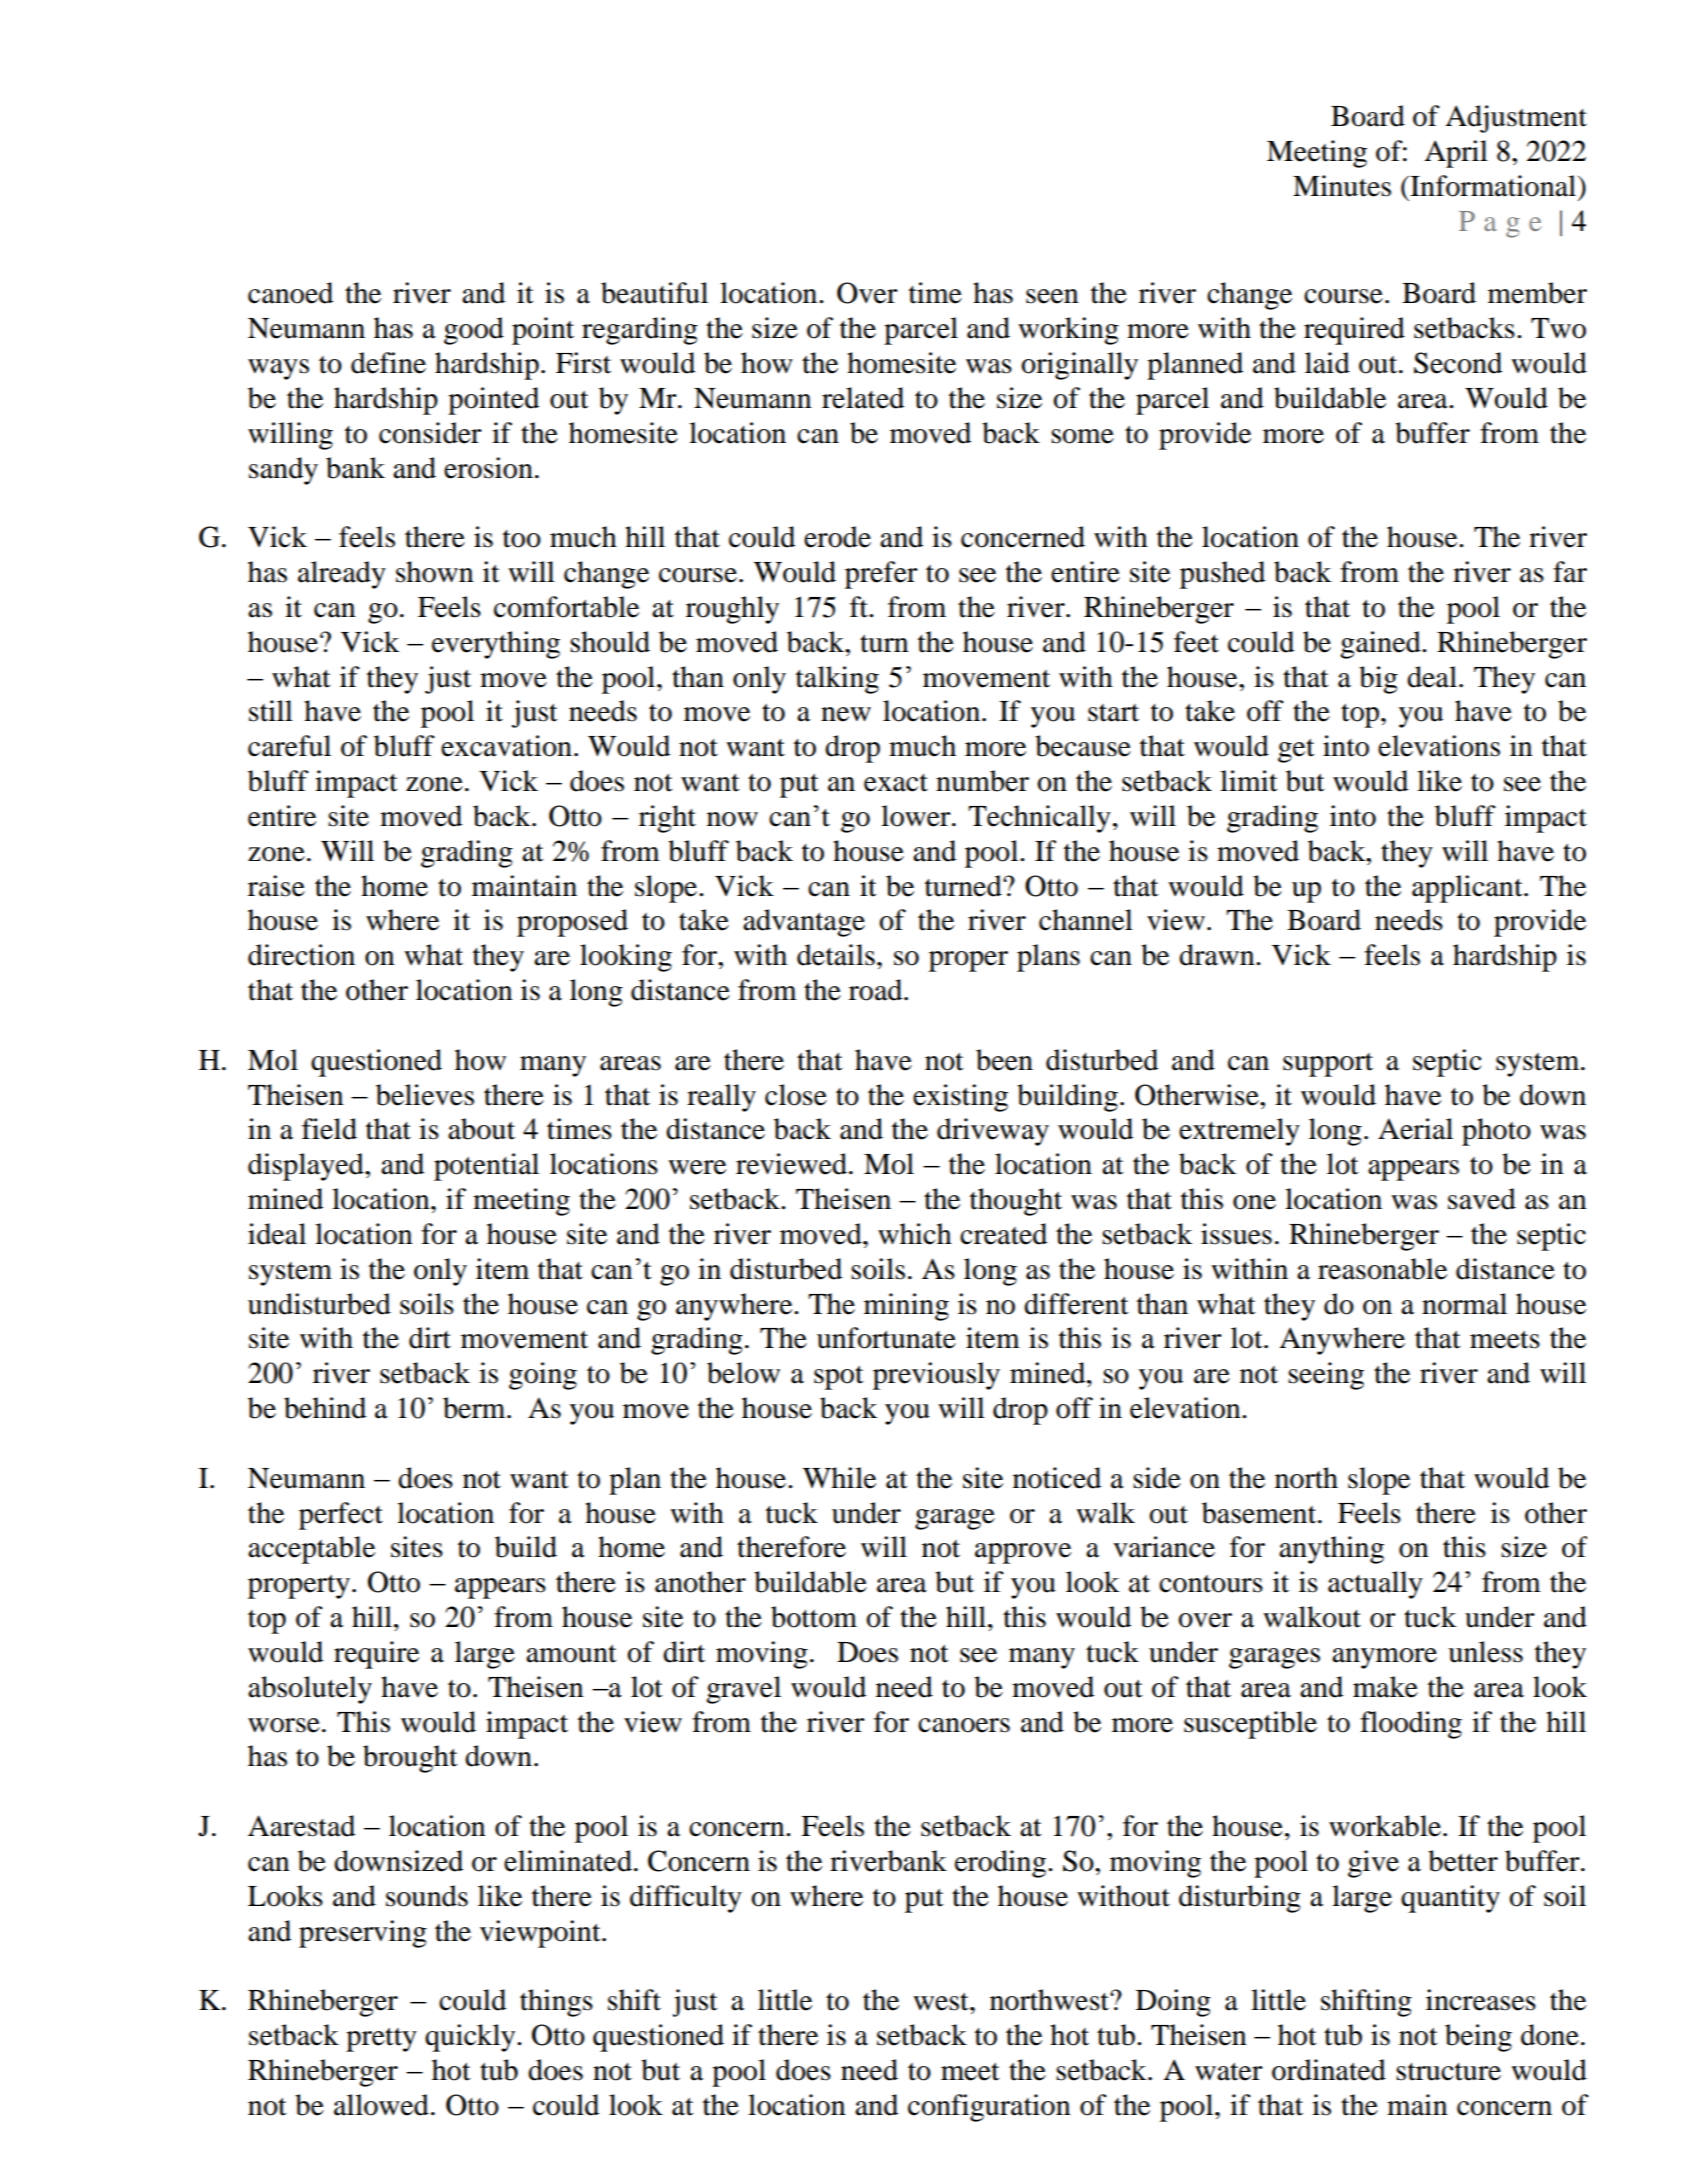 This image has height=2181, width=1686. I want to click on actually, so click(1375, 1585).
